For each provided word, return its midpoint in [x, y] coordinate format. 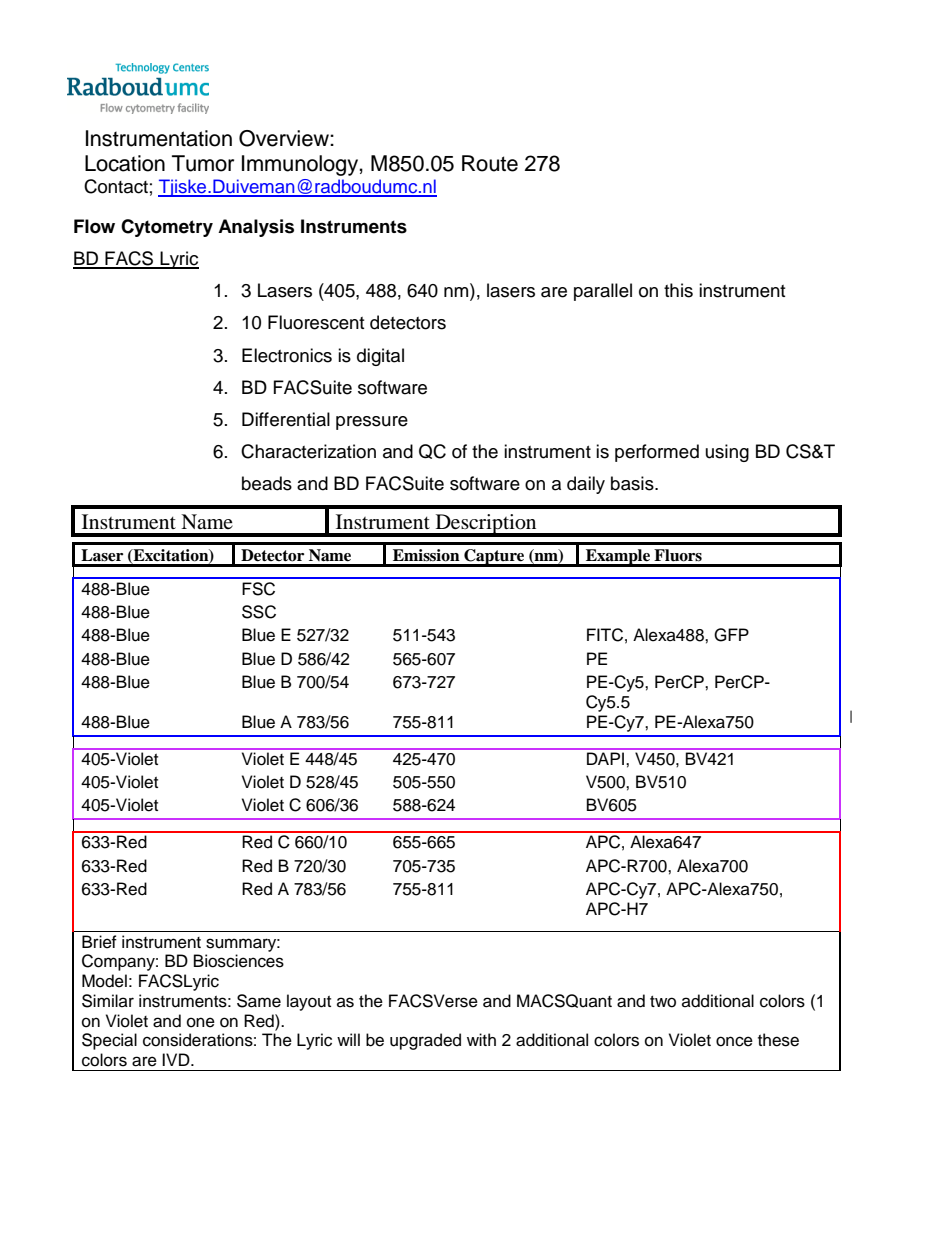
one [201, 1022]
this [678, 290]
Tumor [203, 163]
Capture [494, 558]
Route [490, 163]
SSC [259, 612]
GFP [731, 635]
